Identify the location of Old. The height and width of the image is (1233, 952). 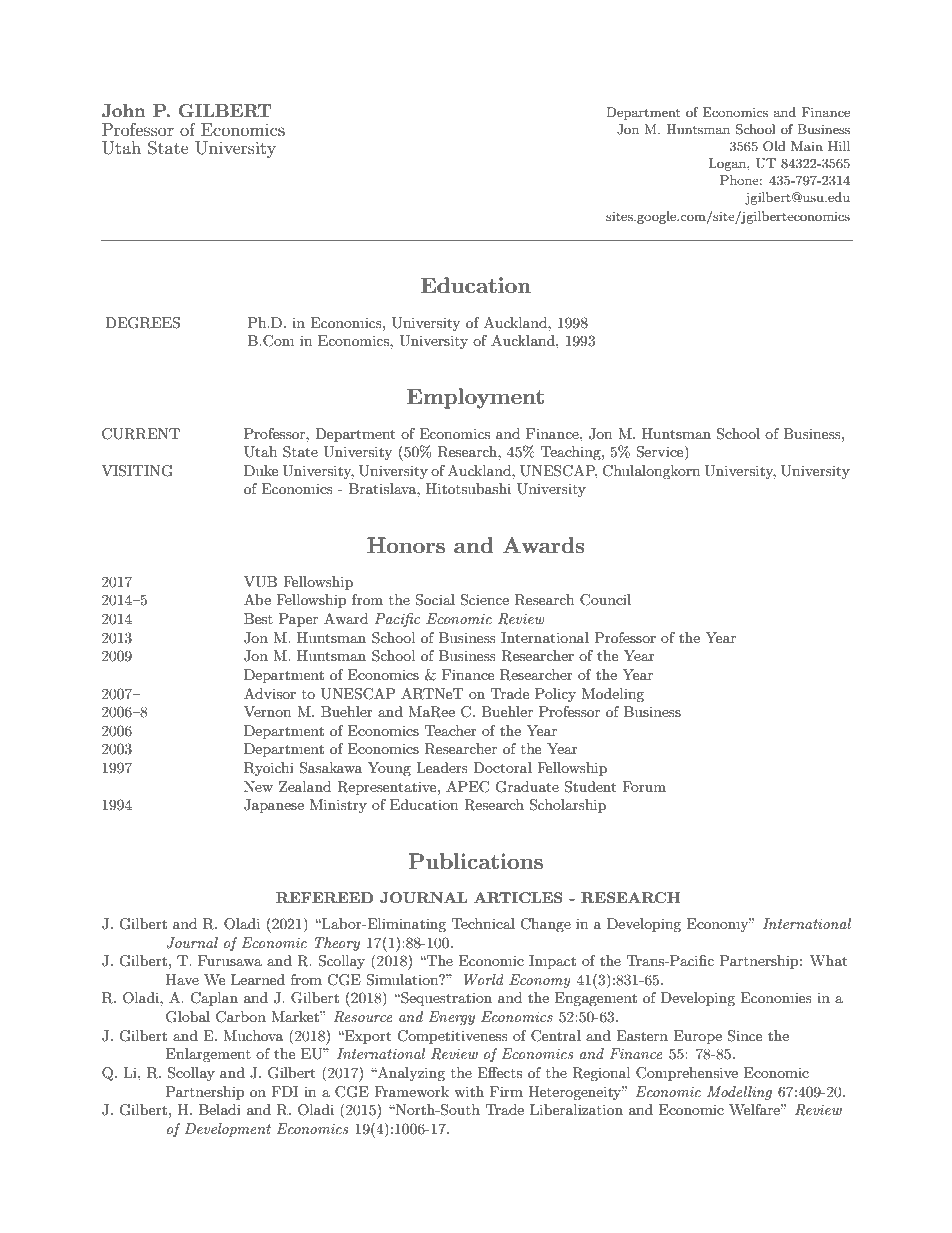
(774, 146).
